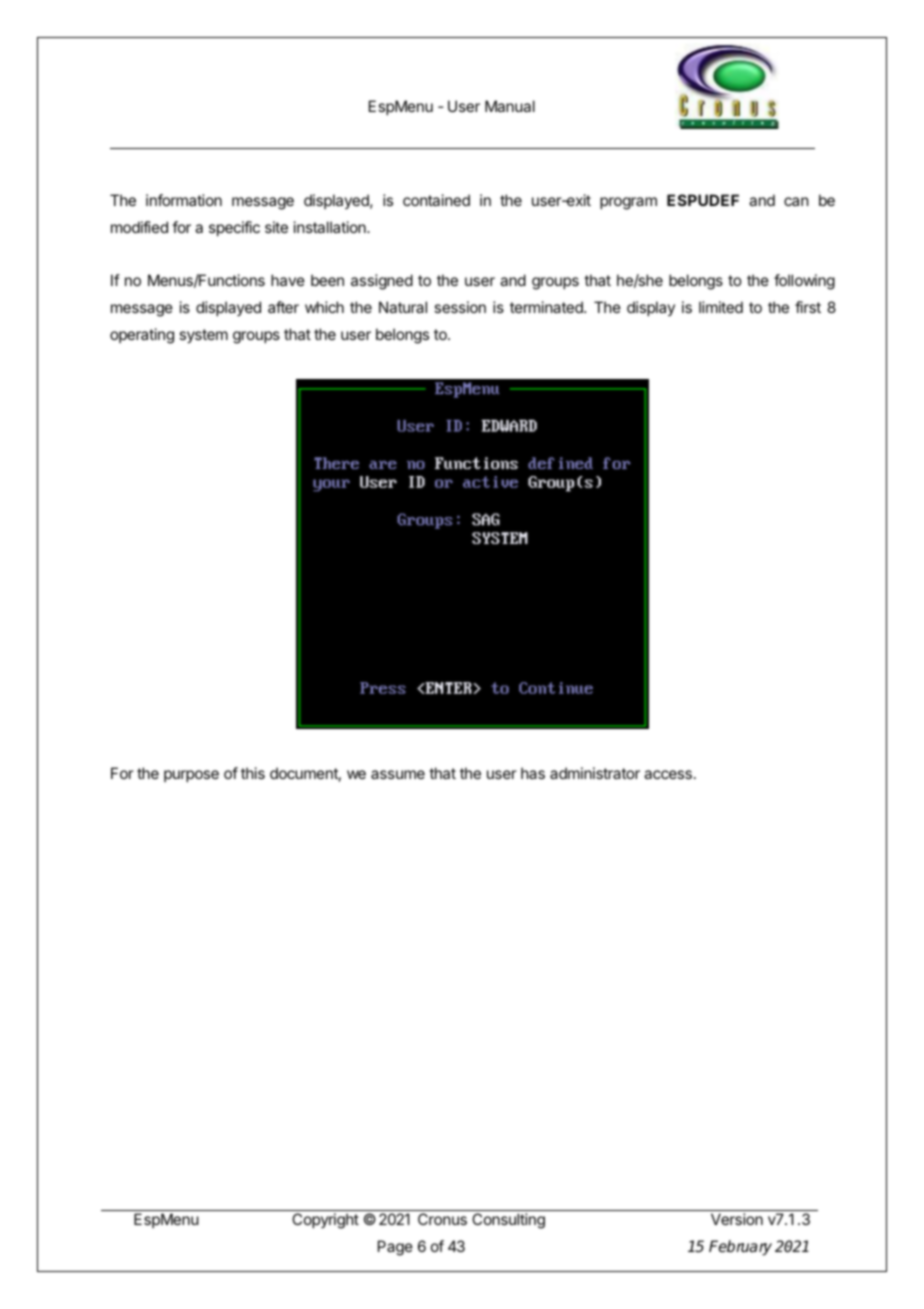 This page has height=1309, width=924. Describe the element at coordinates (510, 106) in the page. I see `Manual` at that location.
